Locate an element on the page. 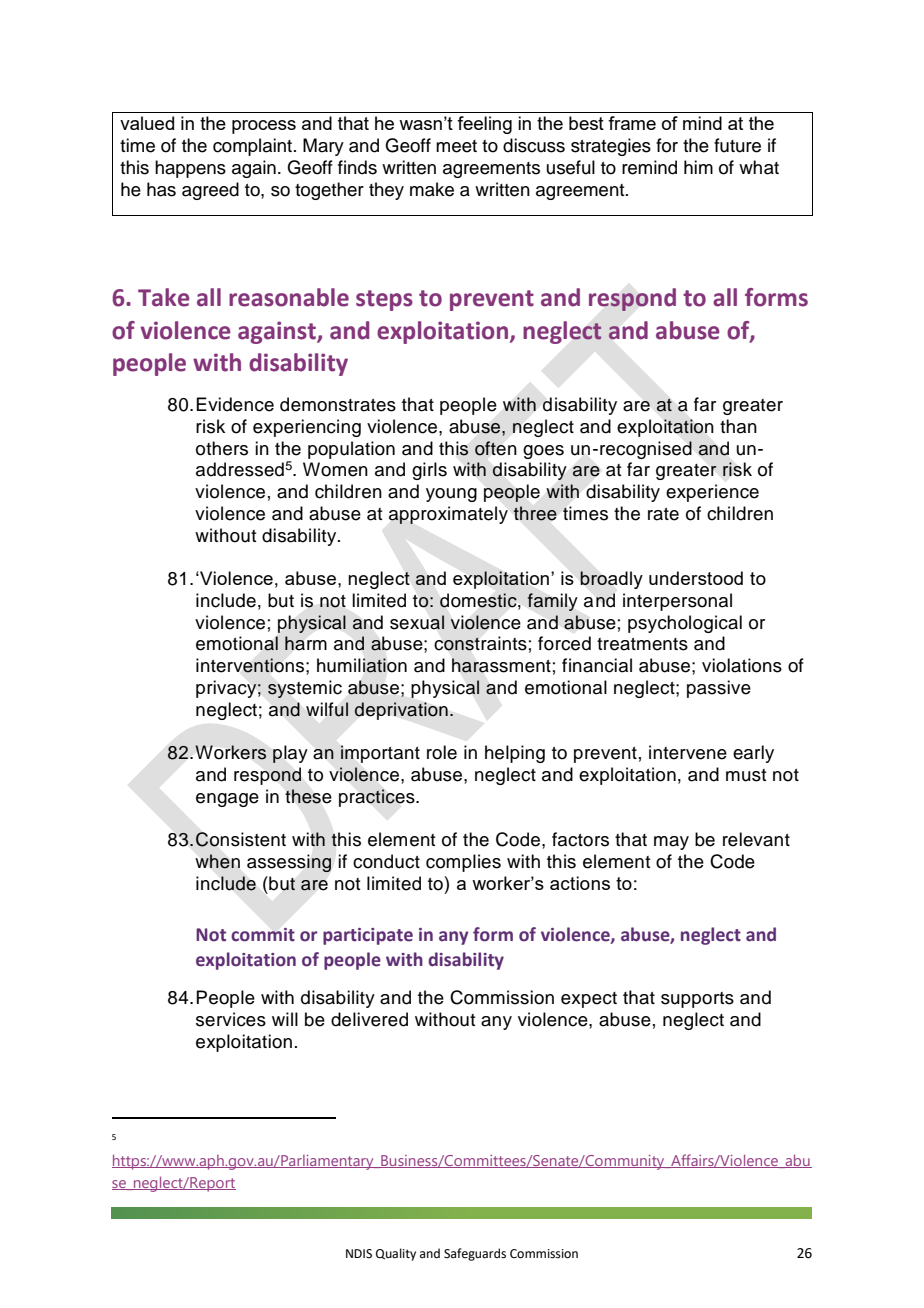 The image size is (924, 1308). NDIS is located at coordinates (359, 1254).
